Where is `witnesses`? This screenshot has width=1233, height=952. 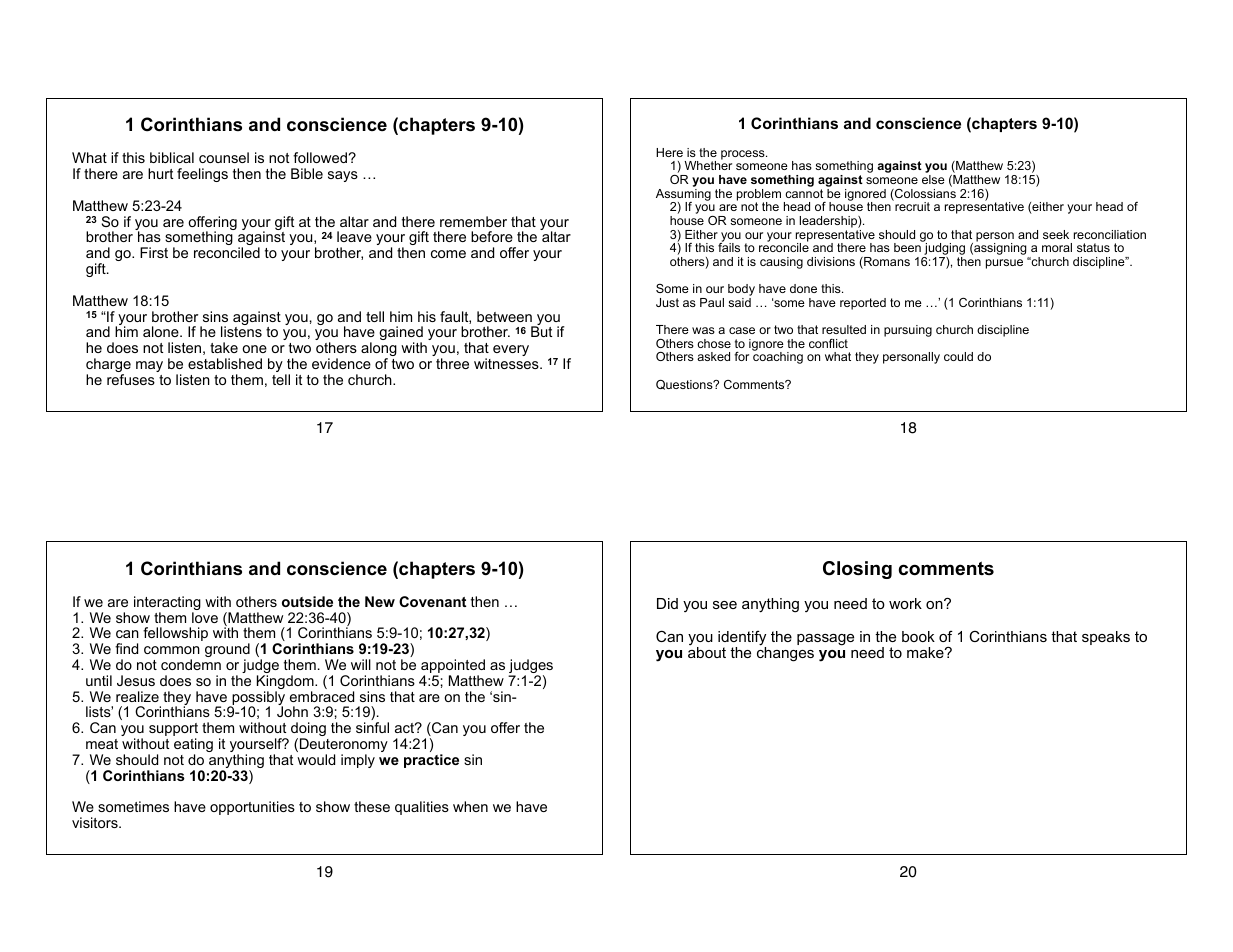 witnesses is located at coordinates (507, 363).
